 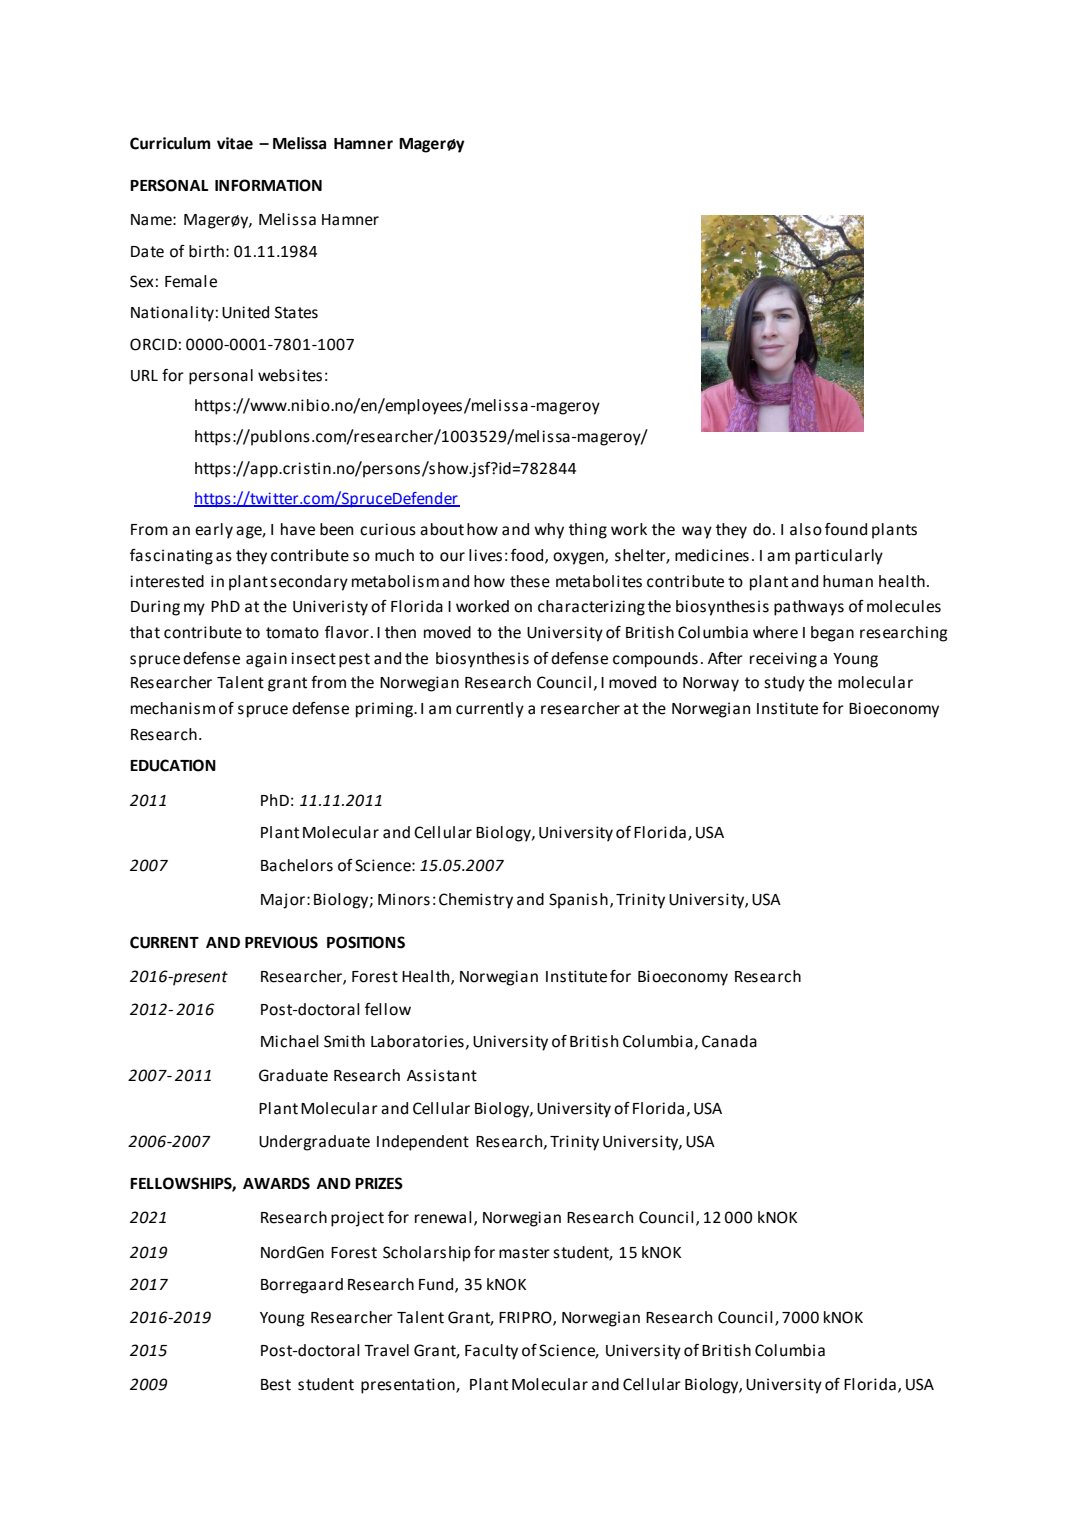 I want to click on Canada, so click(x=729, y=1041).
